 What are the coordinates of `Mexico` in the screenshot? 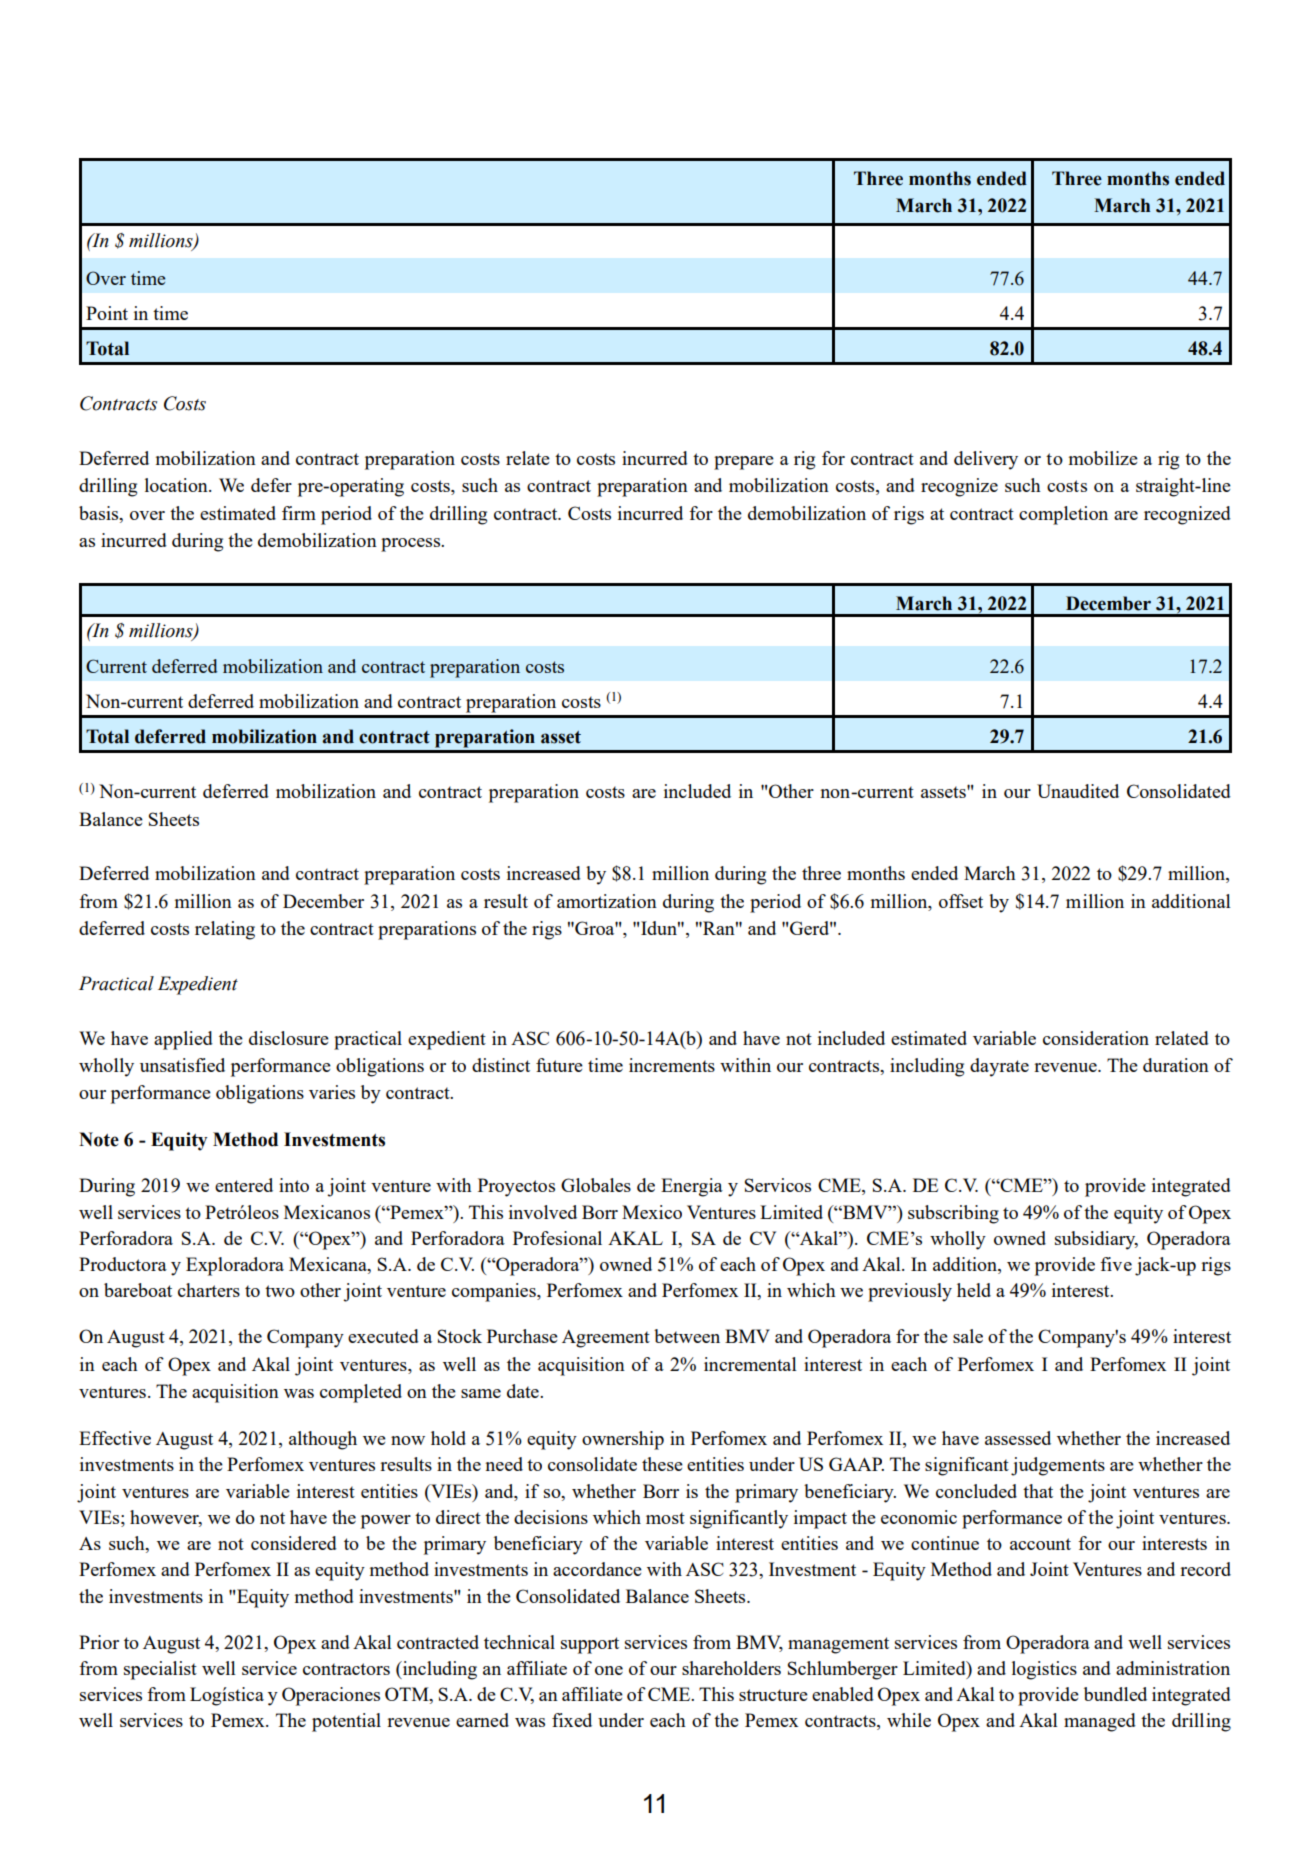 It's located at (652, 1212).
